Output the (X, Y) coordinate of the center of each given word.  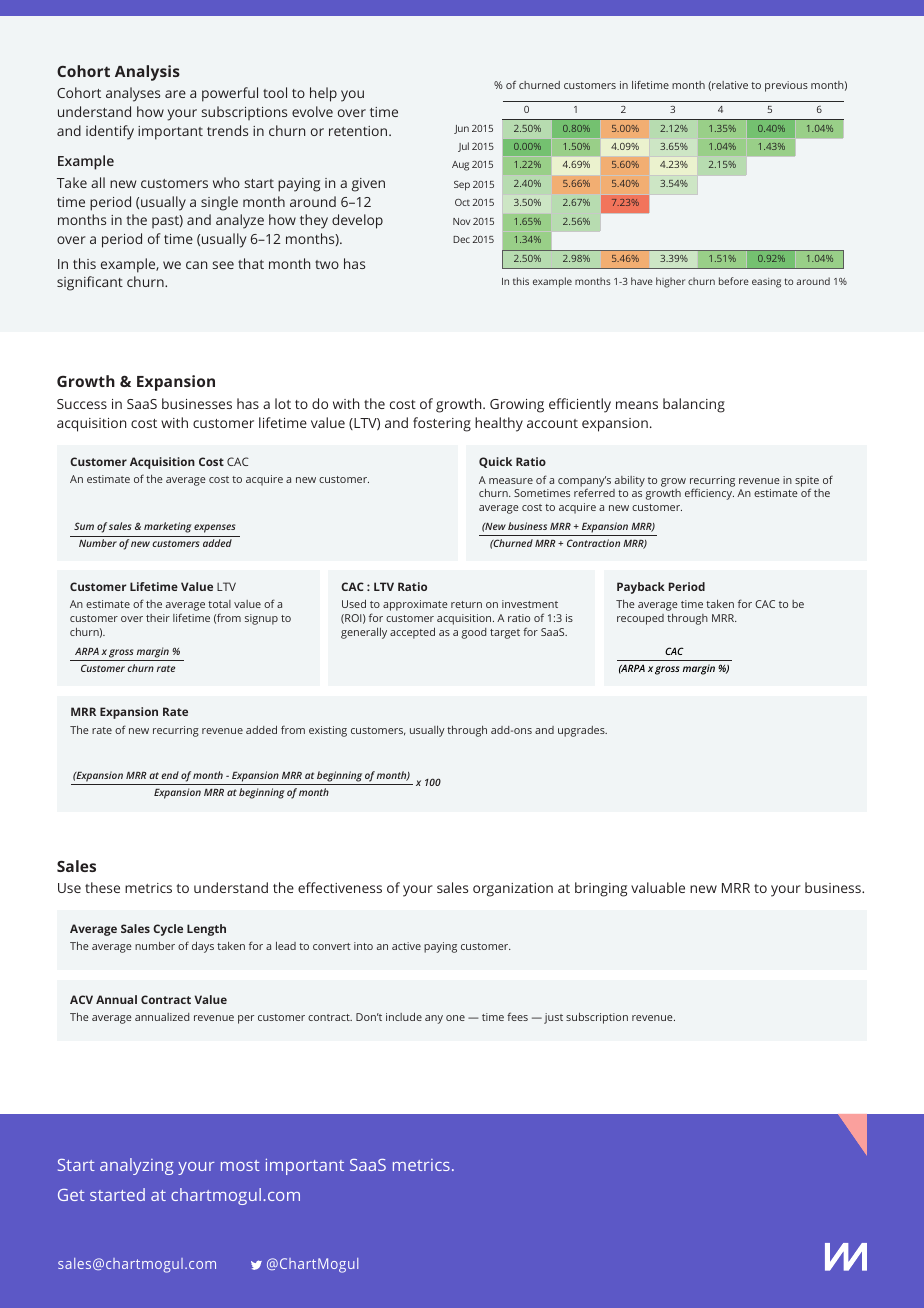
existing (328, 731)
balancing (694, 405)
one (455, 1018)
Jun (461, 129)
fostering (442, 424)
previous (786, 86)
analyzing (136, 1166)
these (102, 887)
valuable (658, 887)
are (175, 94)
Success (82, 404)
